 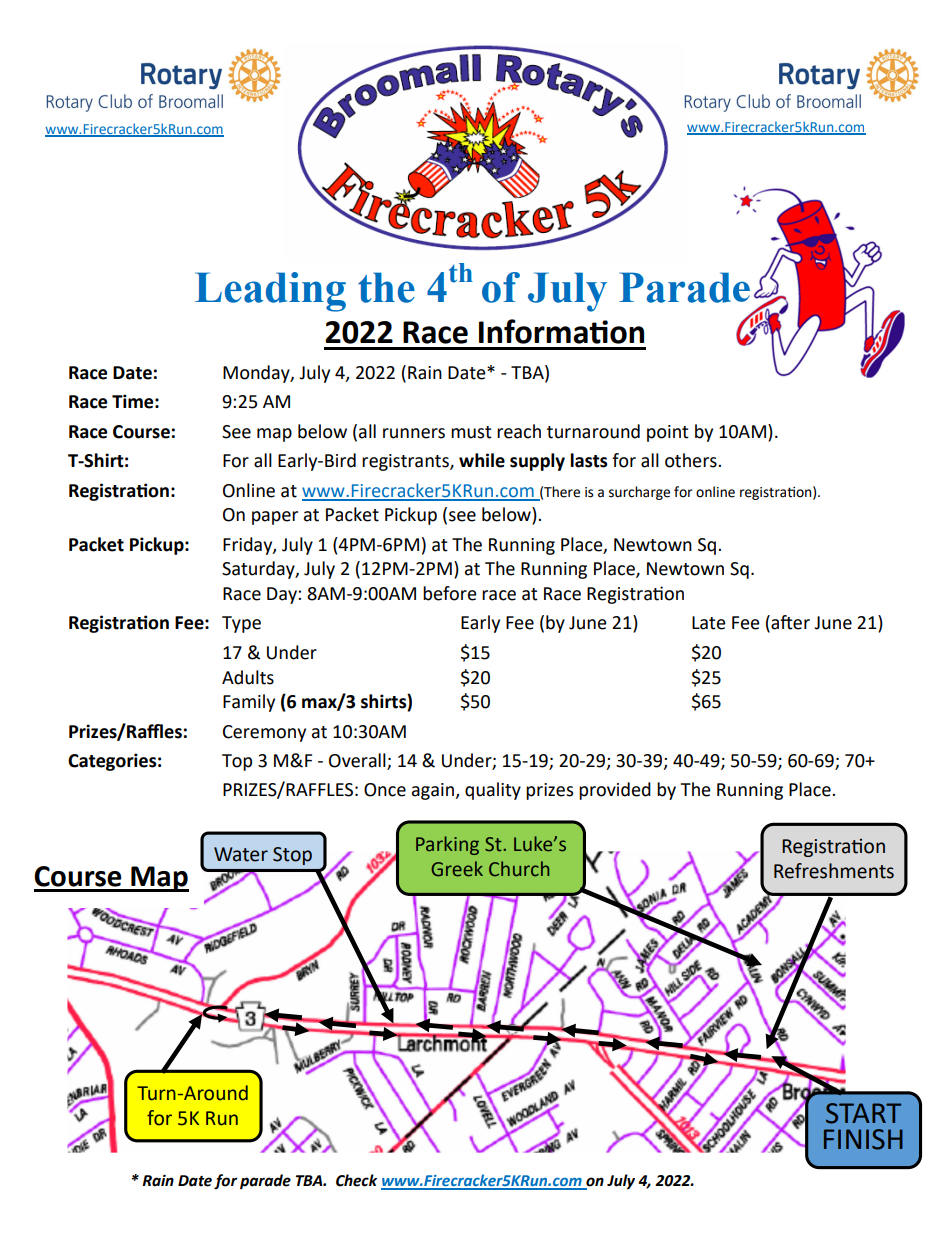 What do you see at coordinates (863, 1139) in the page?
I see `FINISH` at bounding box center [863, 1139].
